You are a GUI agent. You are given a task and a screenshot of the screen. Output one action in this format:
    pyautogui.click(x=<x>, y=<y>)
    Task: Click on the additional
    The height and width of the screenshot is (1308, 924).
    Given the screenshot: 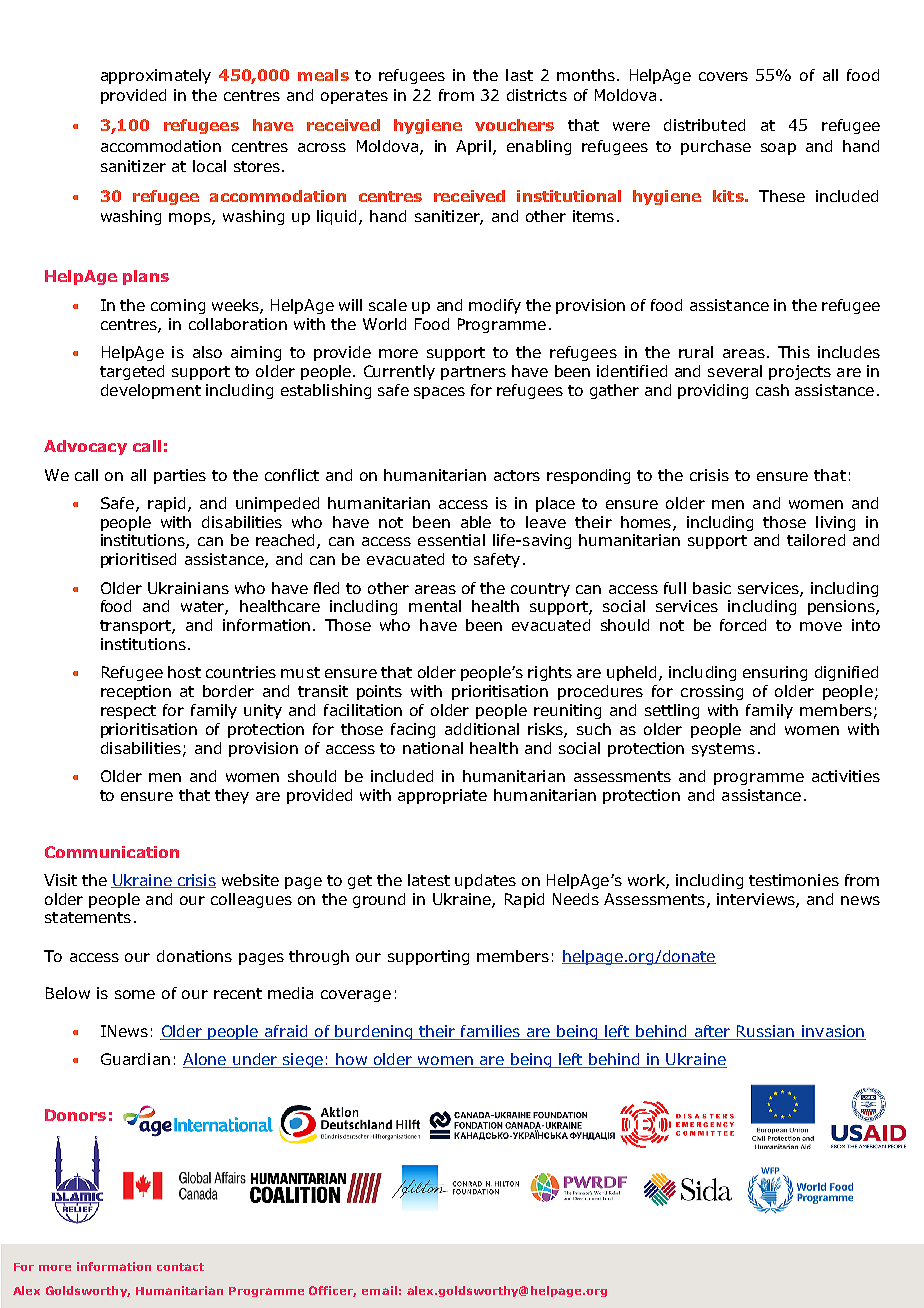 What is the action you would take?
    pyautogui.click(x=482, y=729)
